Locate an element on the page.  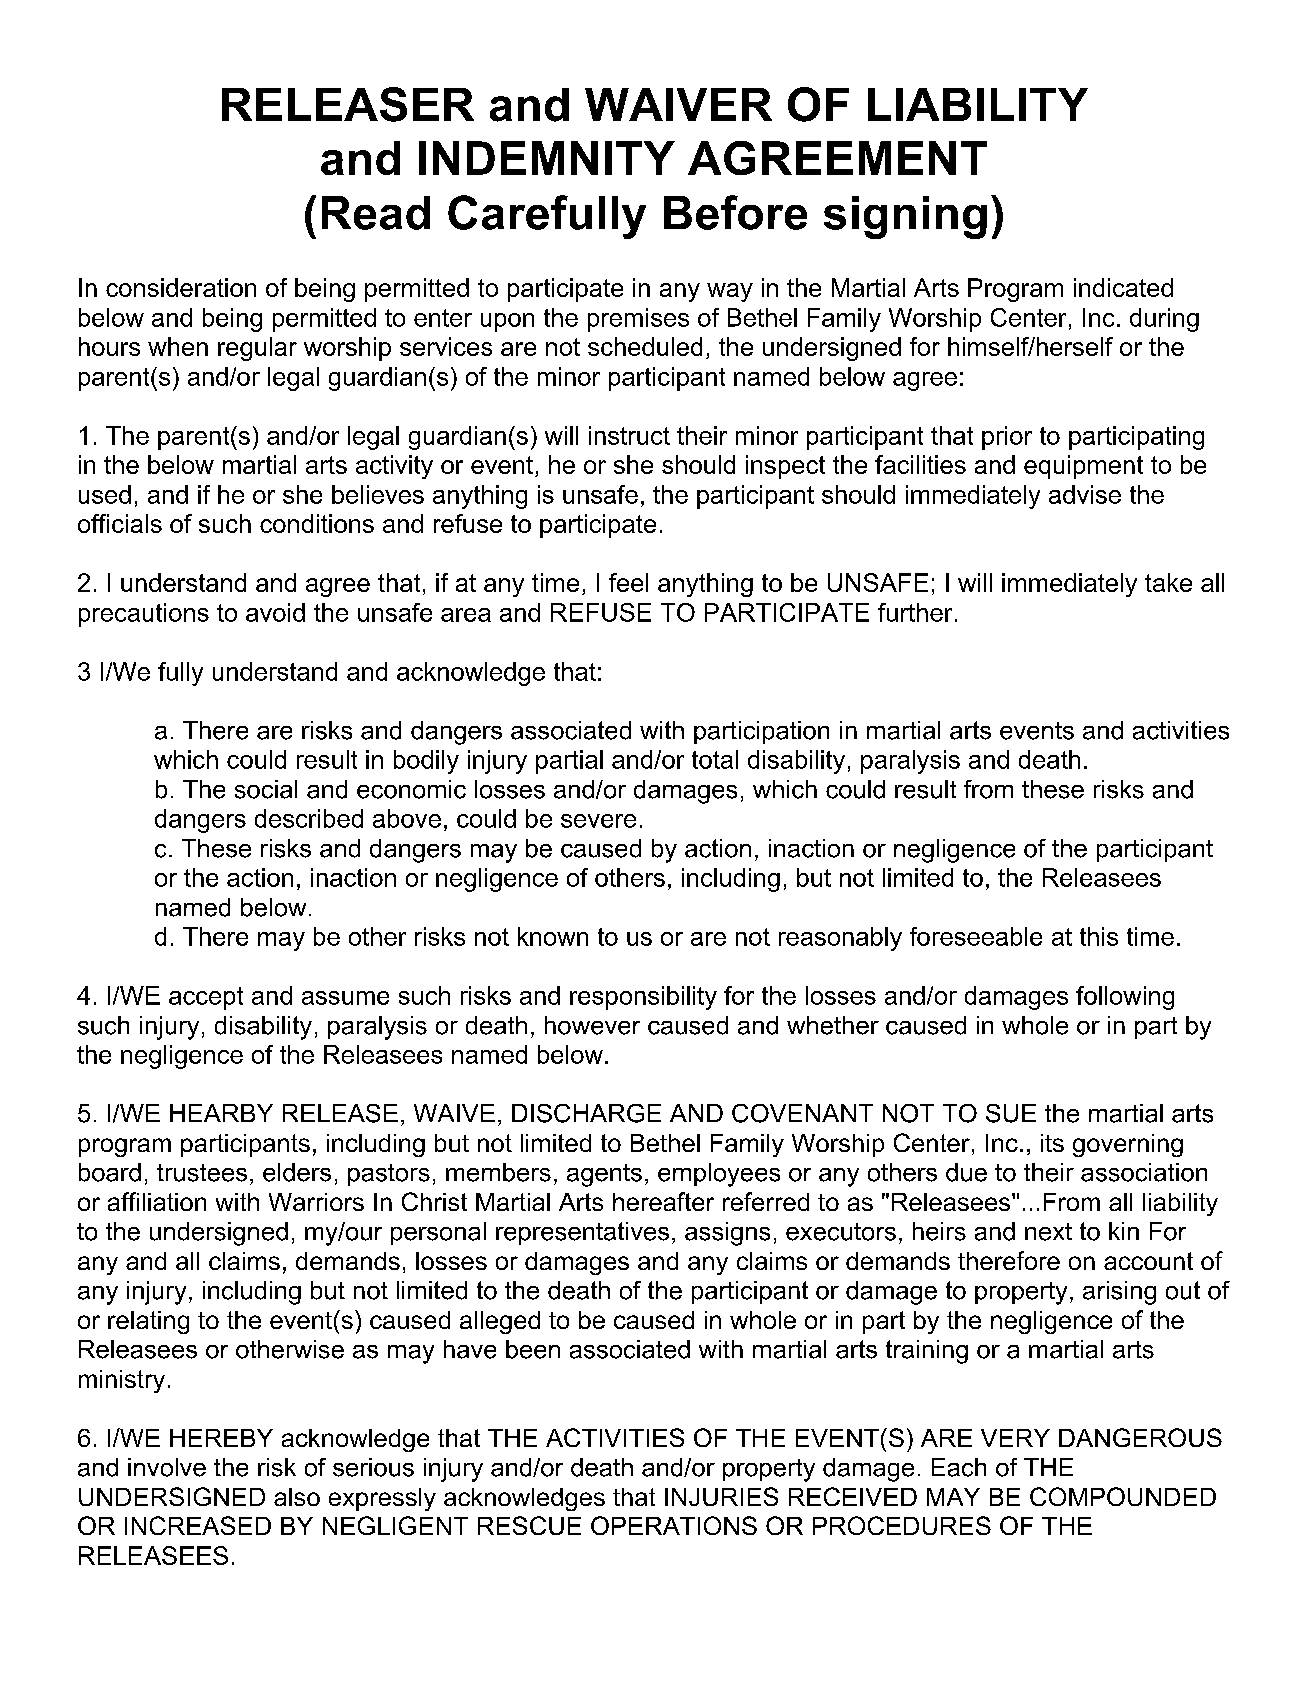
SUE is located at coordinates (1011, 1113).
